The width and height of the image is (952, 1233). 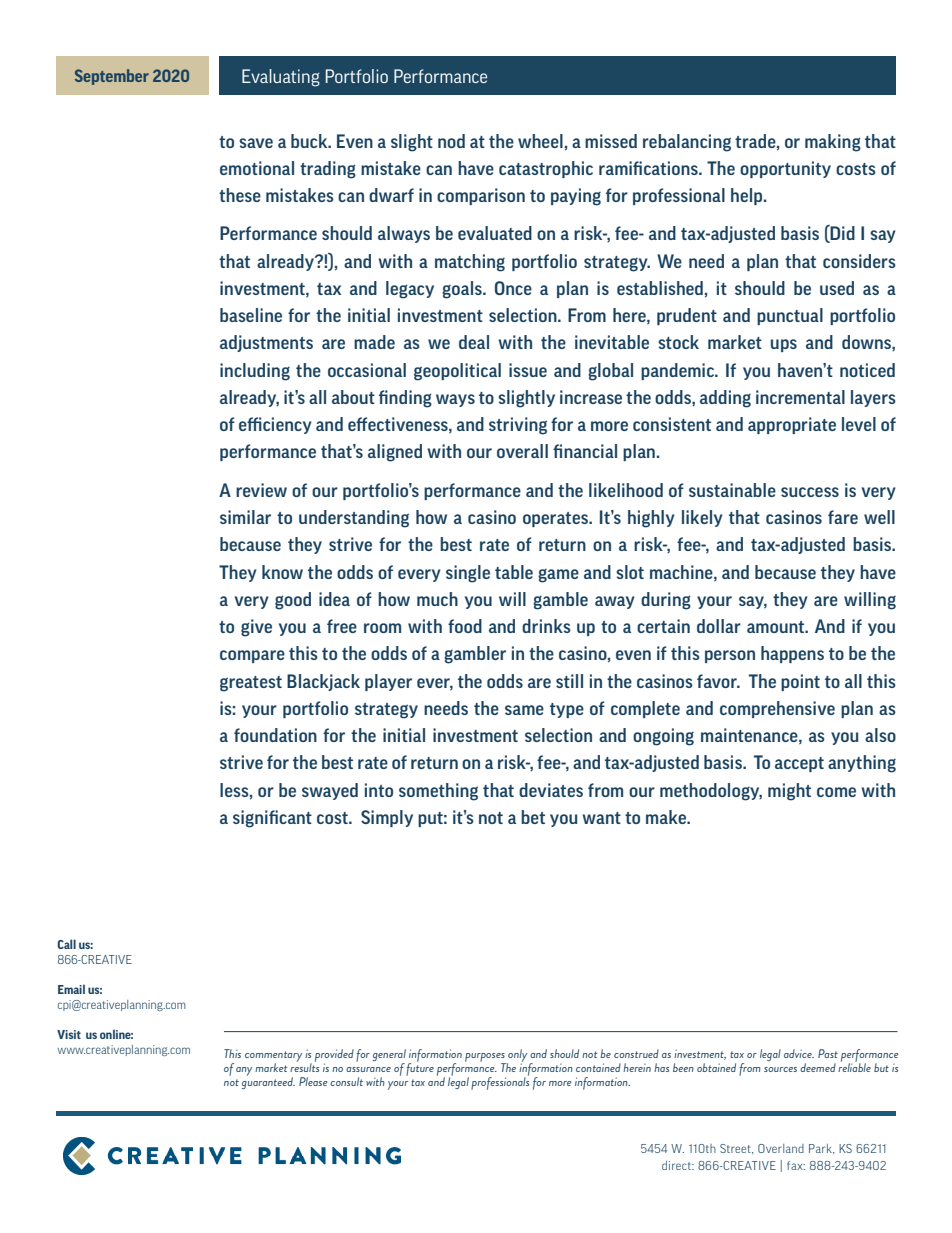 I want to click on appropriate, so click(x=792, y=425).
